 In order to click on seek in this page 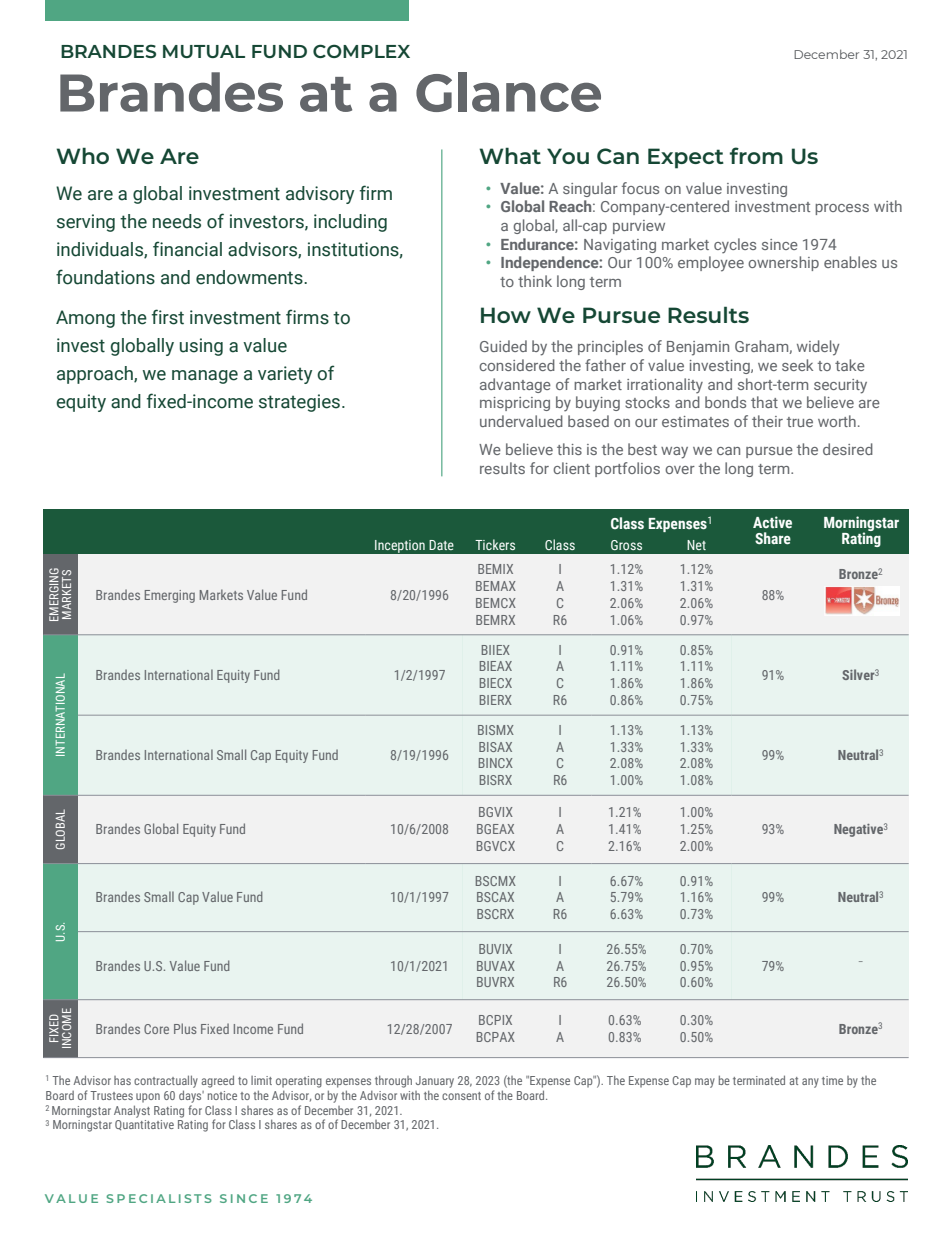, I will do `click(797, 365)`.
